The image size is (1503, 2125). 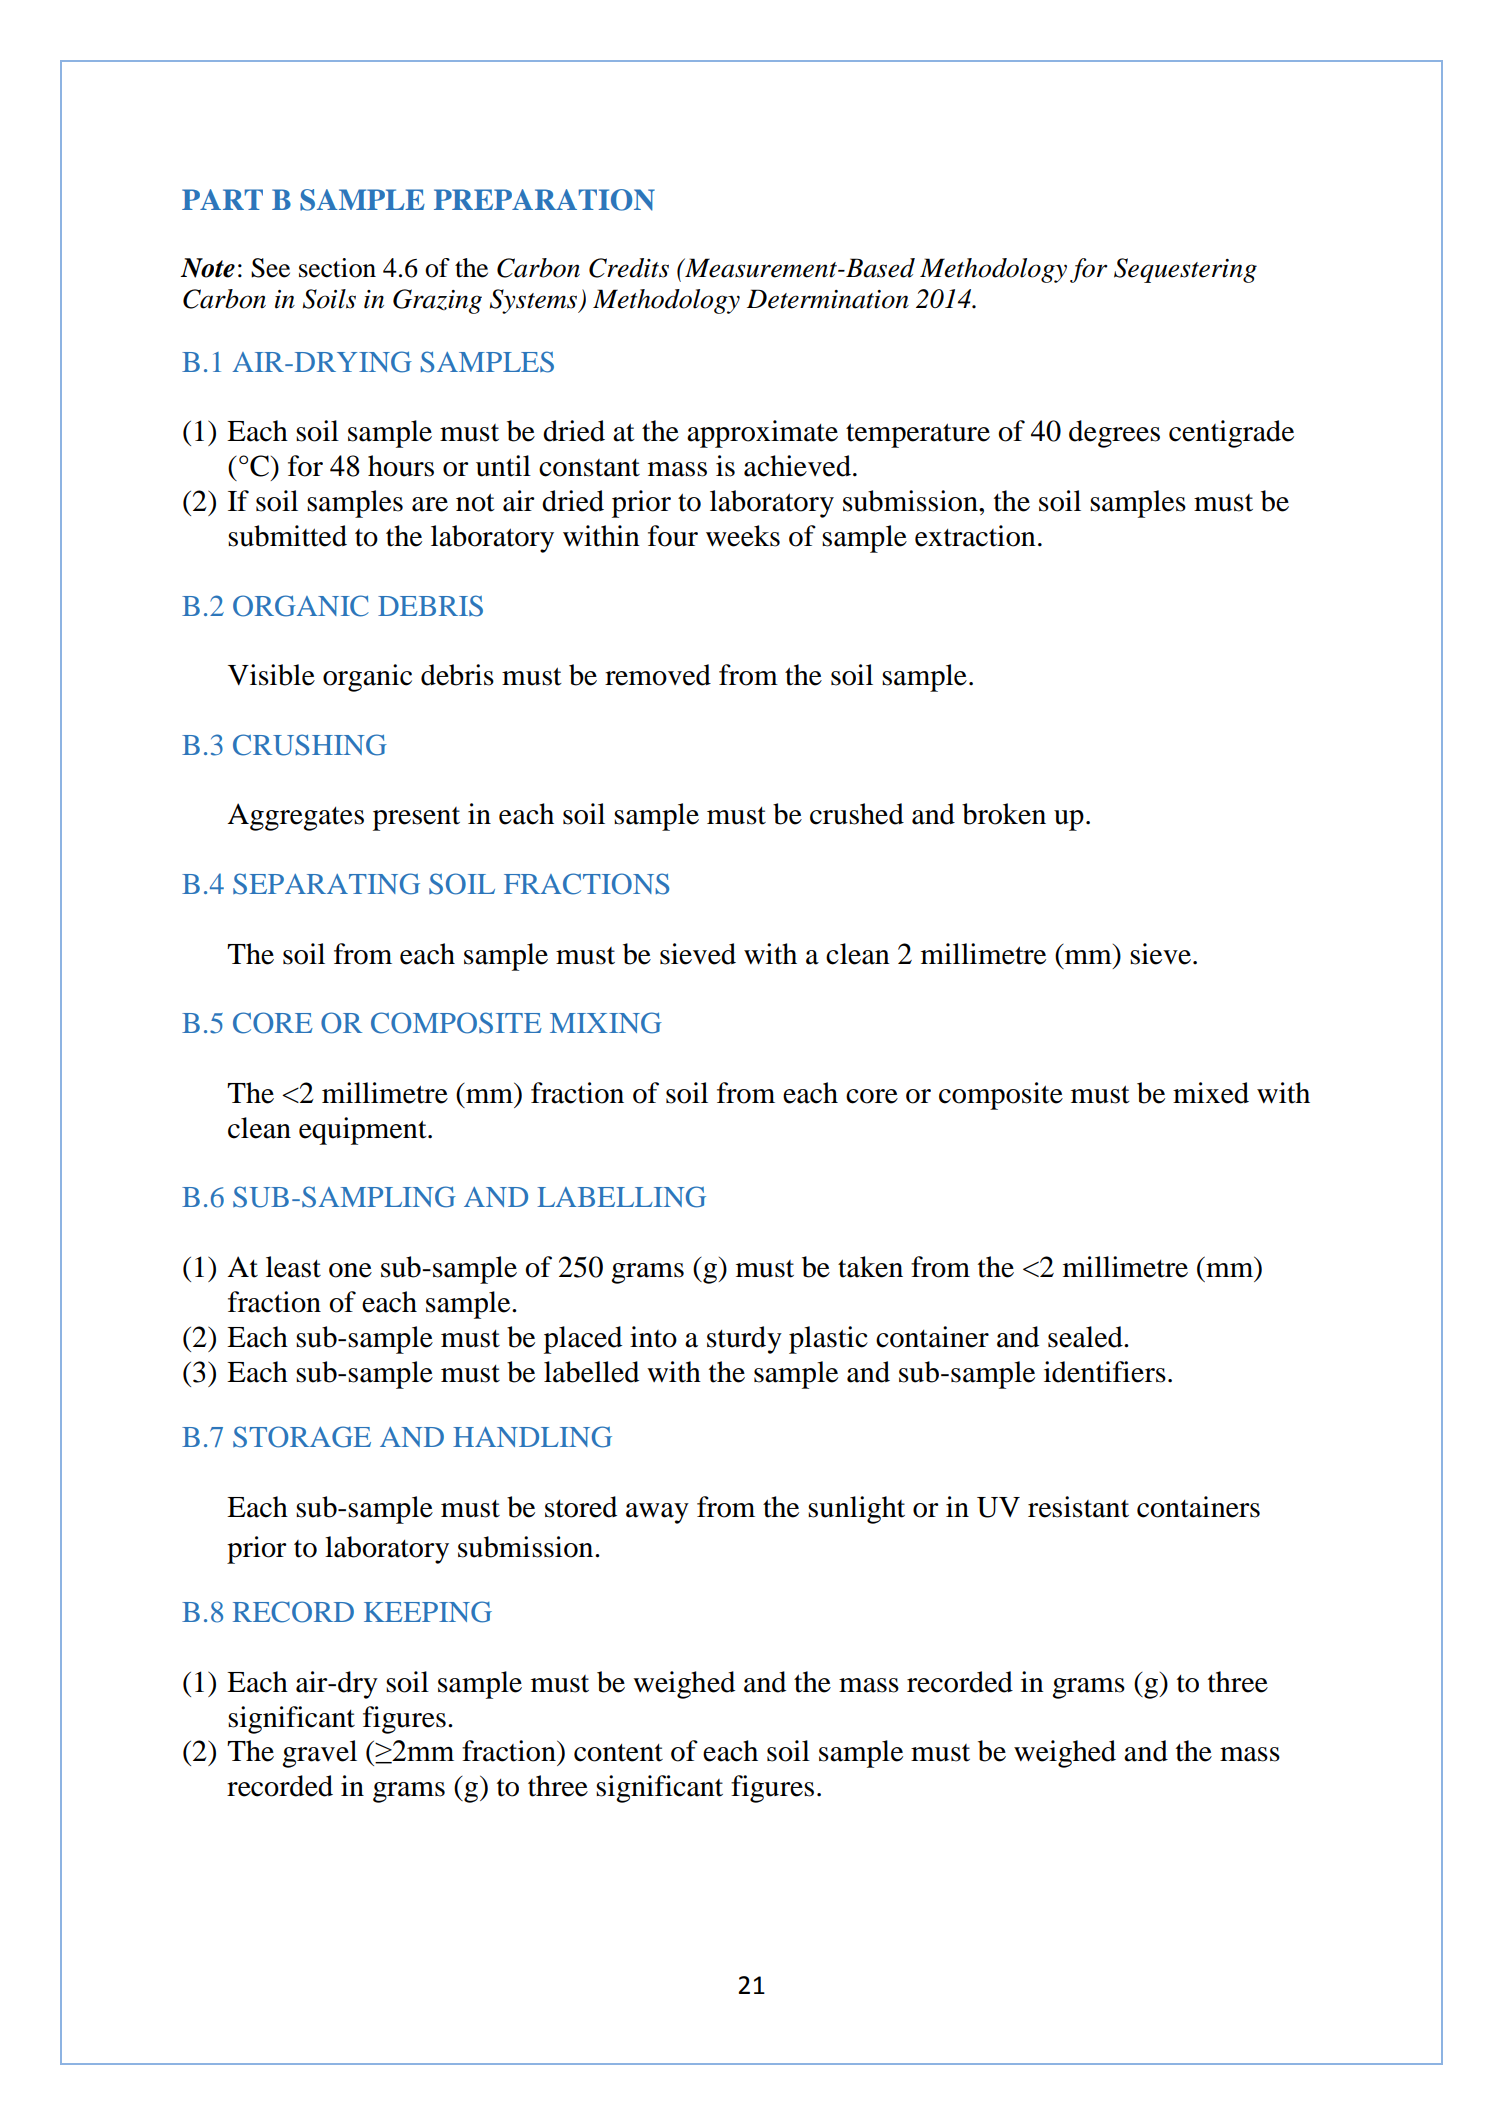 What do you see at coordinates (629, 268) in the document?
I see `Credits` at bounding box center [629, 268].
